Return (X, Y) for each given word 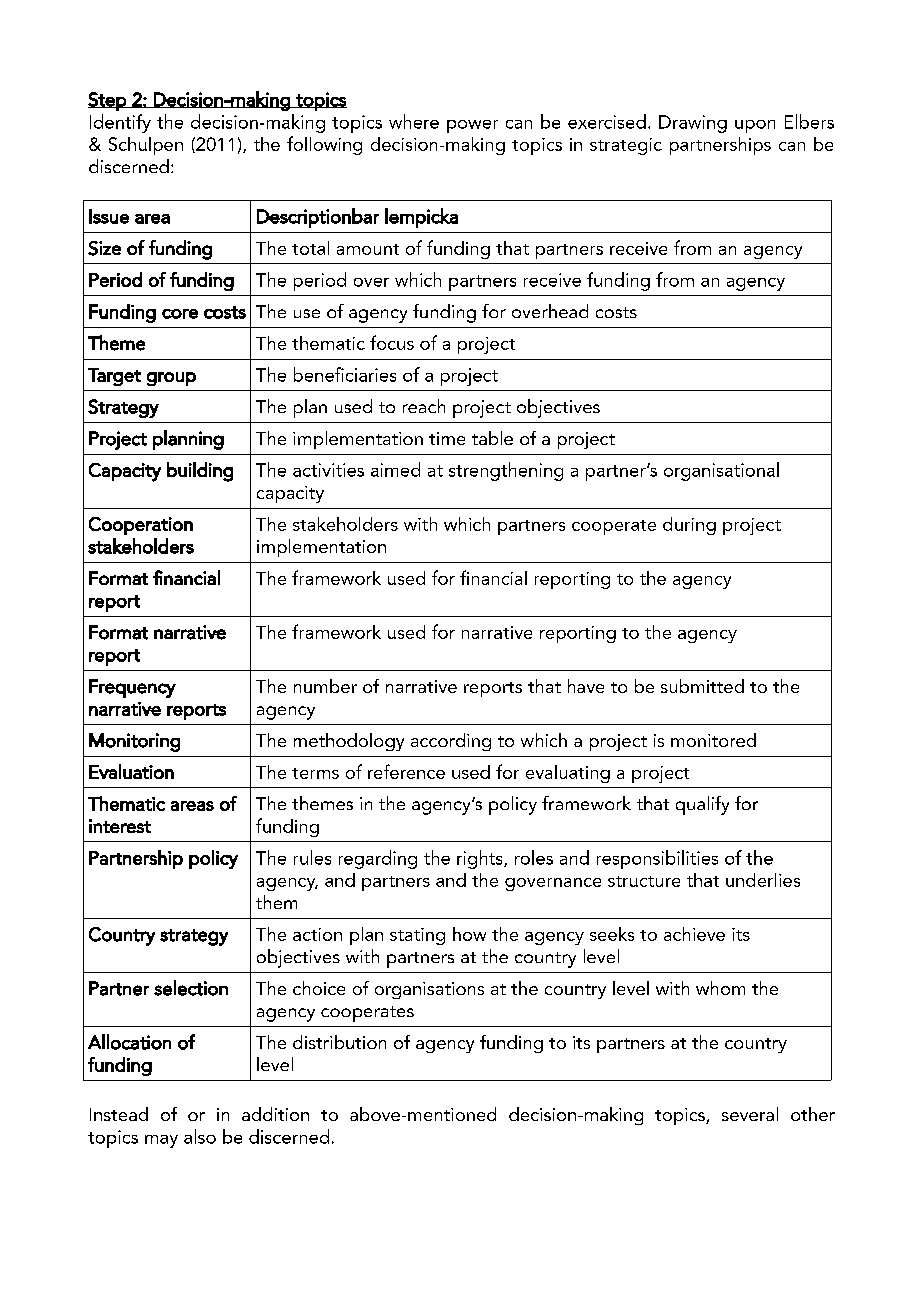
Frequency (132, 688)
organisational (721, 471)
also (200, 1136)
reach (424, 406)
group (171, 379)
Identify (120, 123)
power (472, 126)
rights (481, 859)
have (586, 686)
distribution (339, 1042)
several (750, 1114)
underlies (763, 880)
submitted (702, 686)
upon (755, 126)
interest (120, 826)
